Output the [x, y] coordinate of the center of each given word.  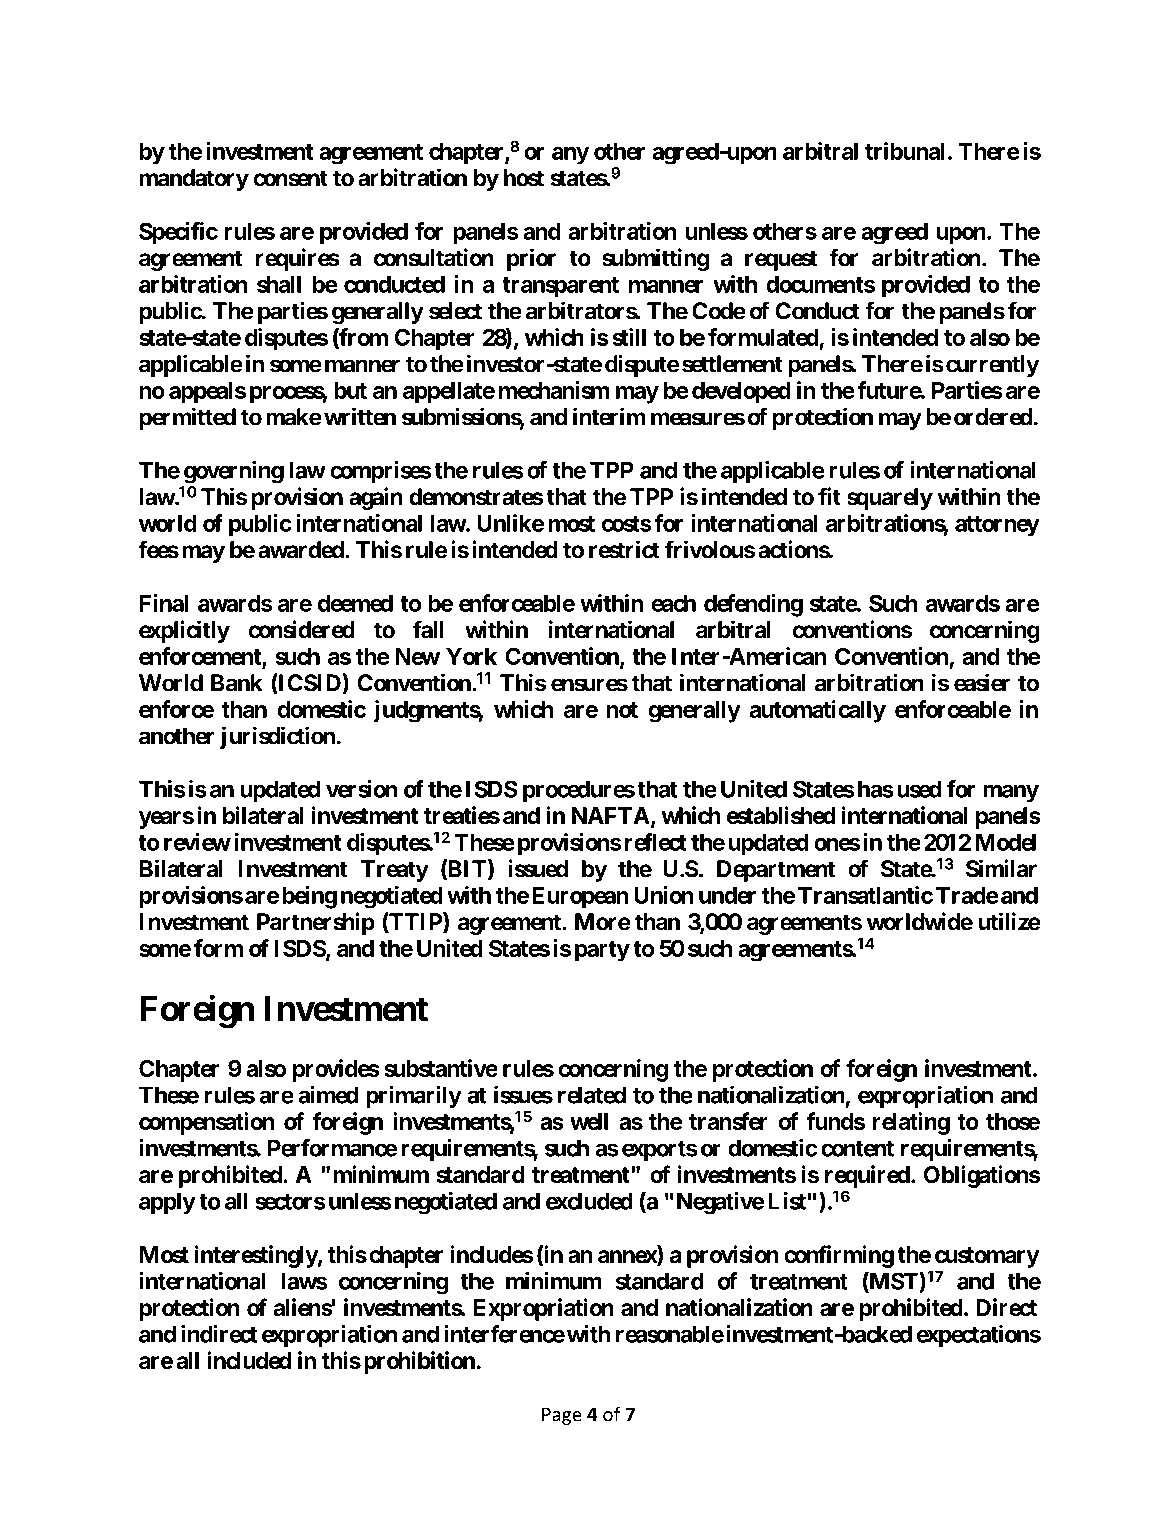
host [524, 178]
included [249, 1360]
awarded [302, 550]
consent [291, 178]
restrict [624, 549]
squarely [890, 499]
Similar [1001, 868]
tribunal [905, 151]
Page [562, 1416]
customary [987, 1257]
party [602, 951]
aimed [328, 1094]
